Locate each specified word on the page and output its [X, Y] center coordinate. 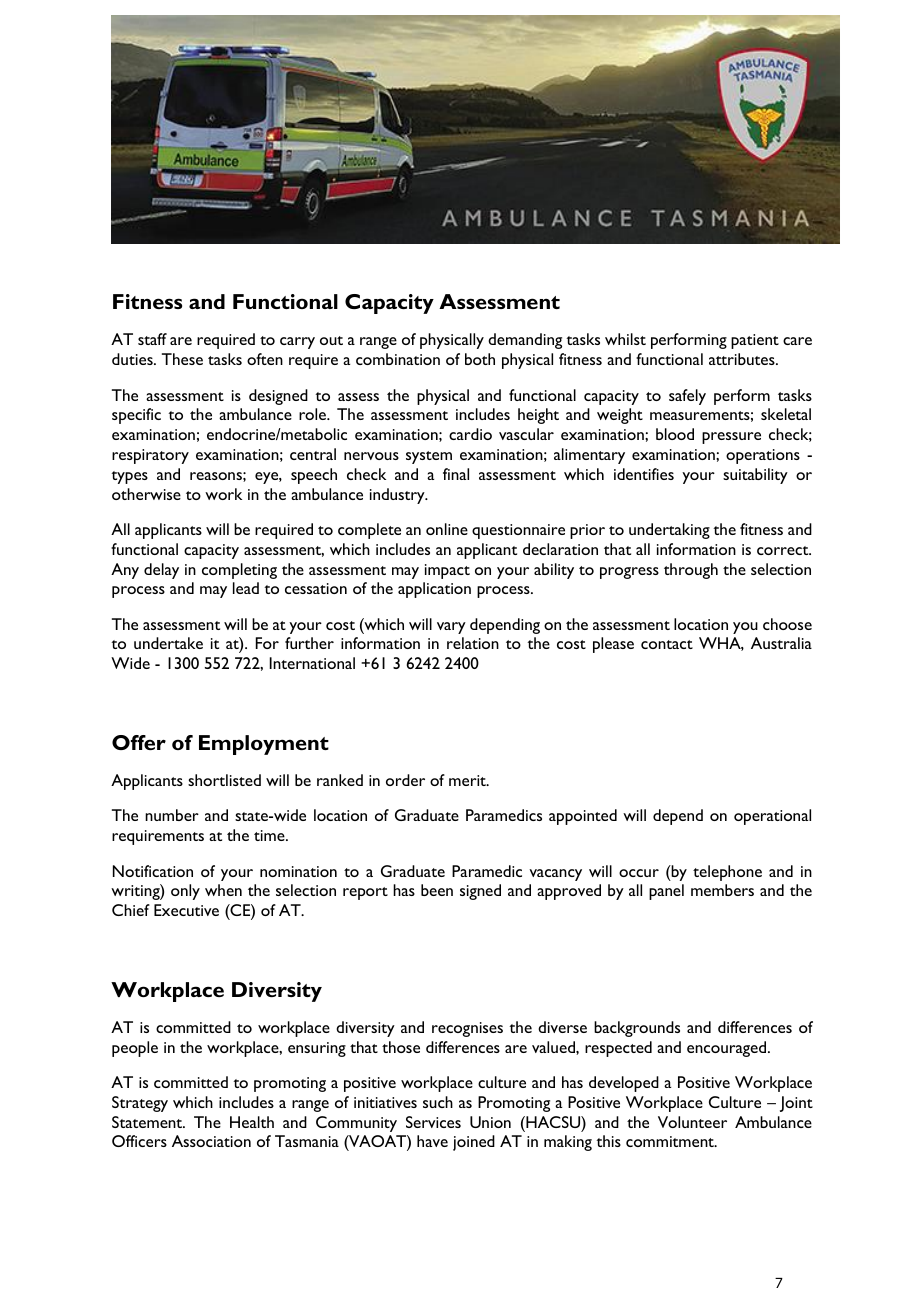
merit [468, 780]
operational [772, 817]
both [480, 359]
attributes [743, 359]
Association [211, 1141]
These [182, 359]
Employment [264, 745]
